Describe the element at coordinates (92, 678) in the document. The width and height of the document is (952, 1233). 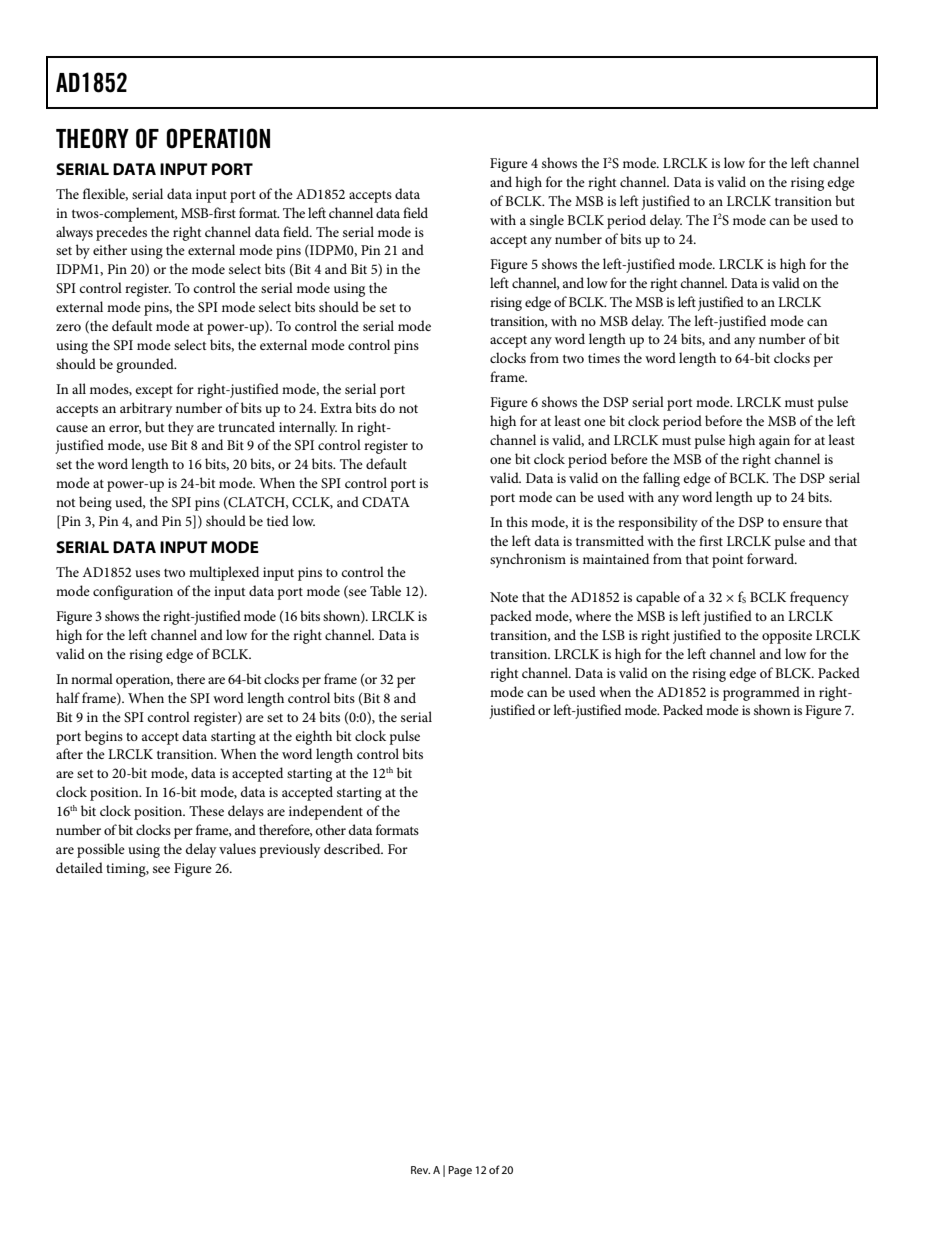
I see `normal` at that location.
